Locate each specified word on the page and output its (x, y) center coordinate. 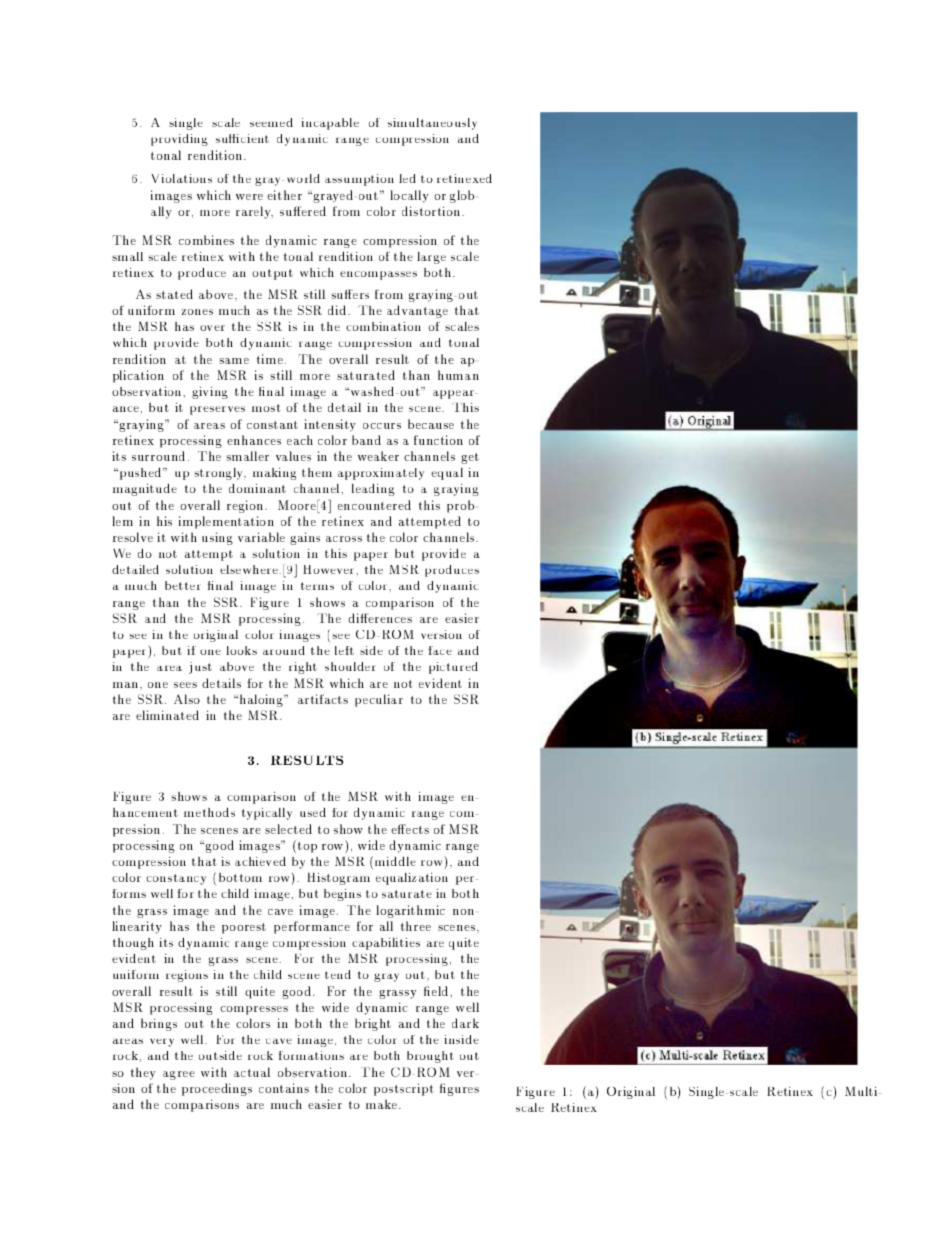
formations (311, 1055)
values (293, 456)
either (284, 195)
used (313, 812)
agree (179, 1075)
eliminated (167, 715)
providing (179, 140)
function (438, 440)
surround (158, 456)
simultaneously (432, 124)
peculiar (379, 700)
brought (430, 1057)
